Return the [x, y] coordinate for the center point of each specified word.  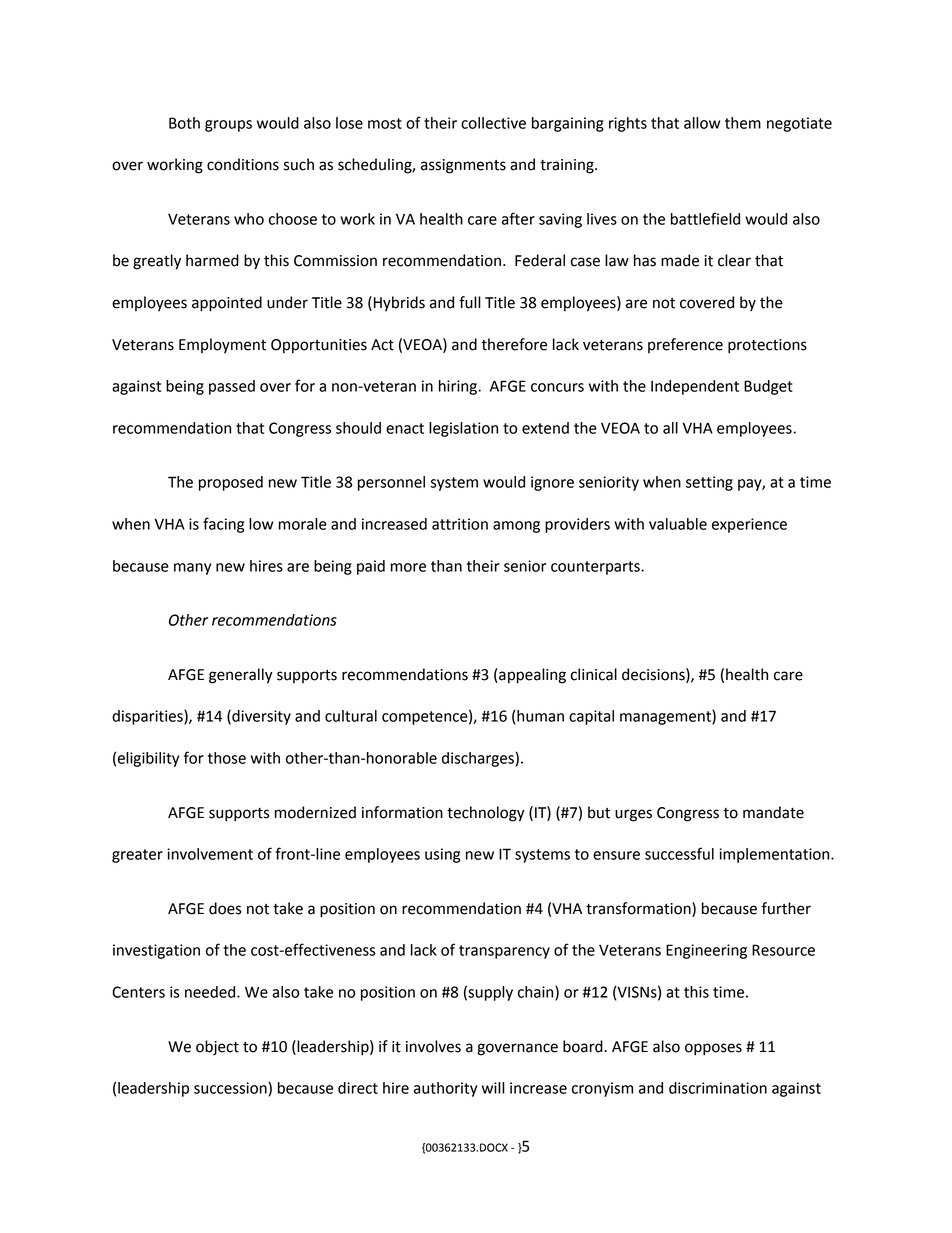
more [408, 567]
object [217, 1048]
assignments [463, 166]
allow [702, 123]
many [192, 569]
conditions [243, 164]
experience [749, 525]
